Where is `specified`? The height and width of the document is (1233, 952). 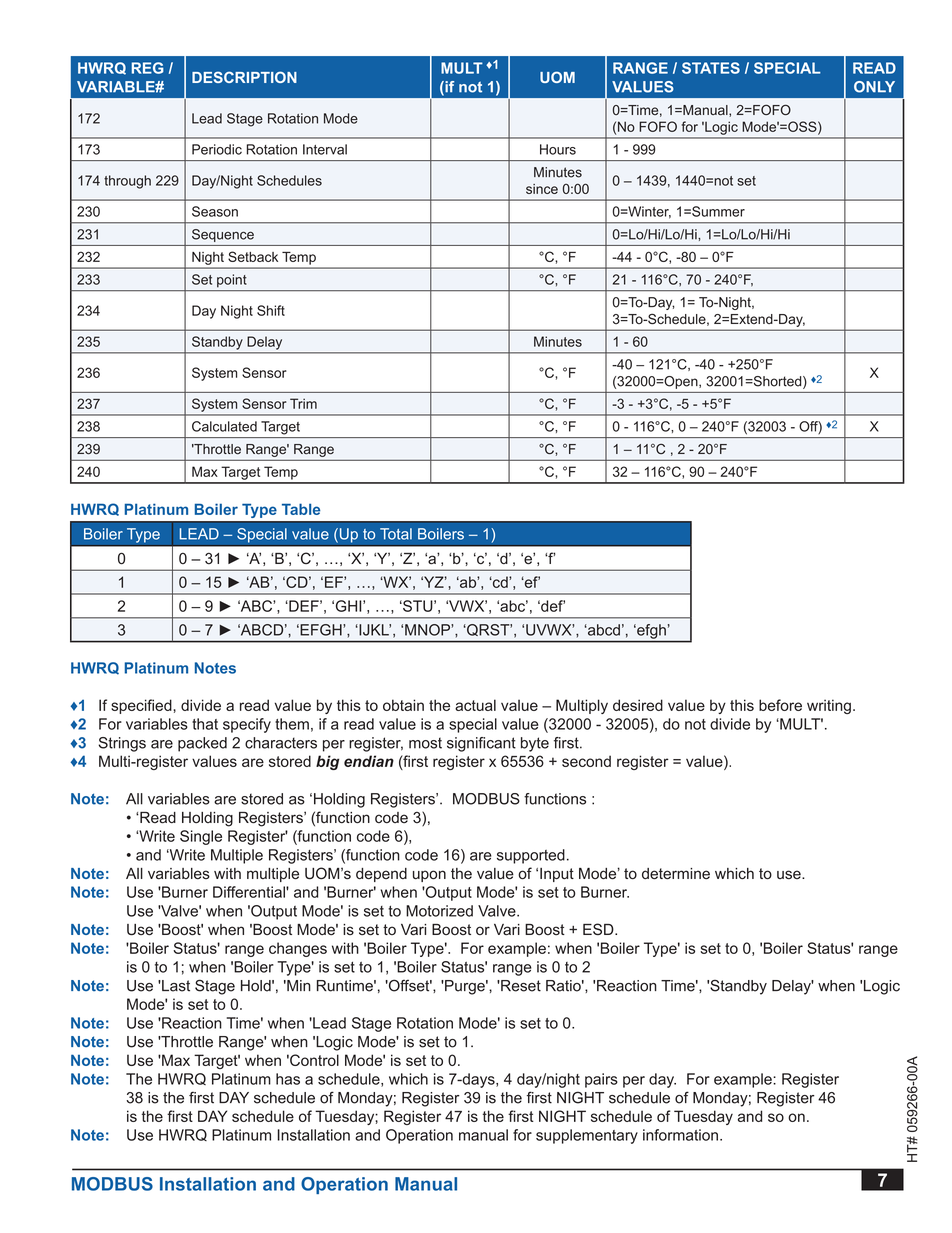 specified is located at coordinates (142, 706).
